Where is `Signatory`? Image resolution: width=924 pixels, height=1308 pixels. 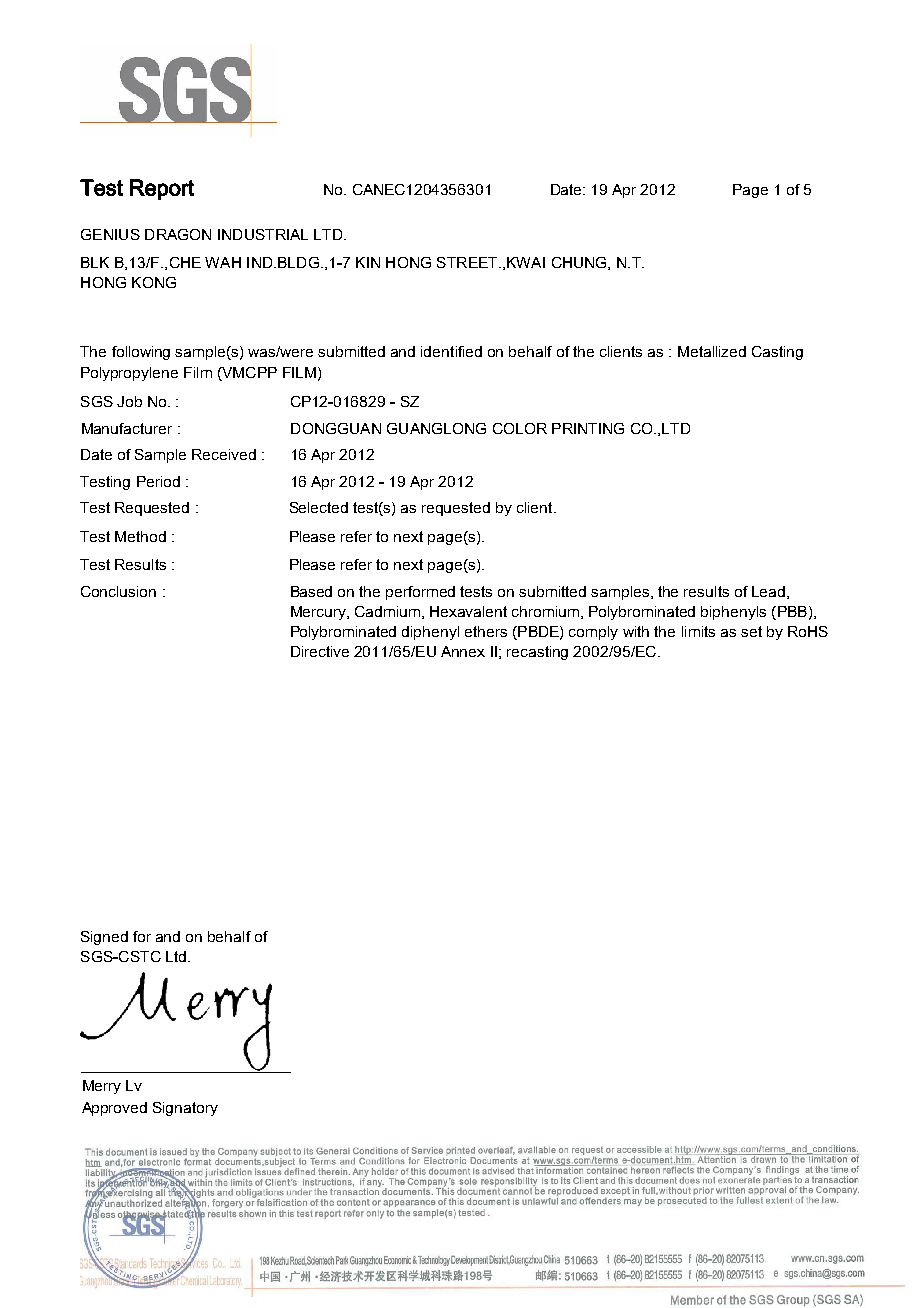
Signatory is located at coordinates (185, 1109).
